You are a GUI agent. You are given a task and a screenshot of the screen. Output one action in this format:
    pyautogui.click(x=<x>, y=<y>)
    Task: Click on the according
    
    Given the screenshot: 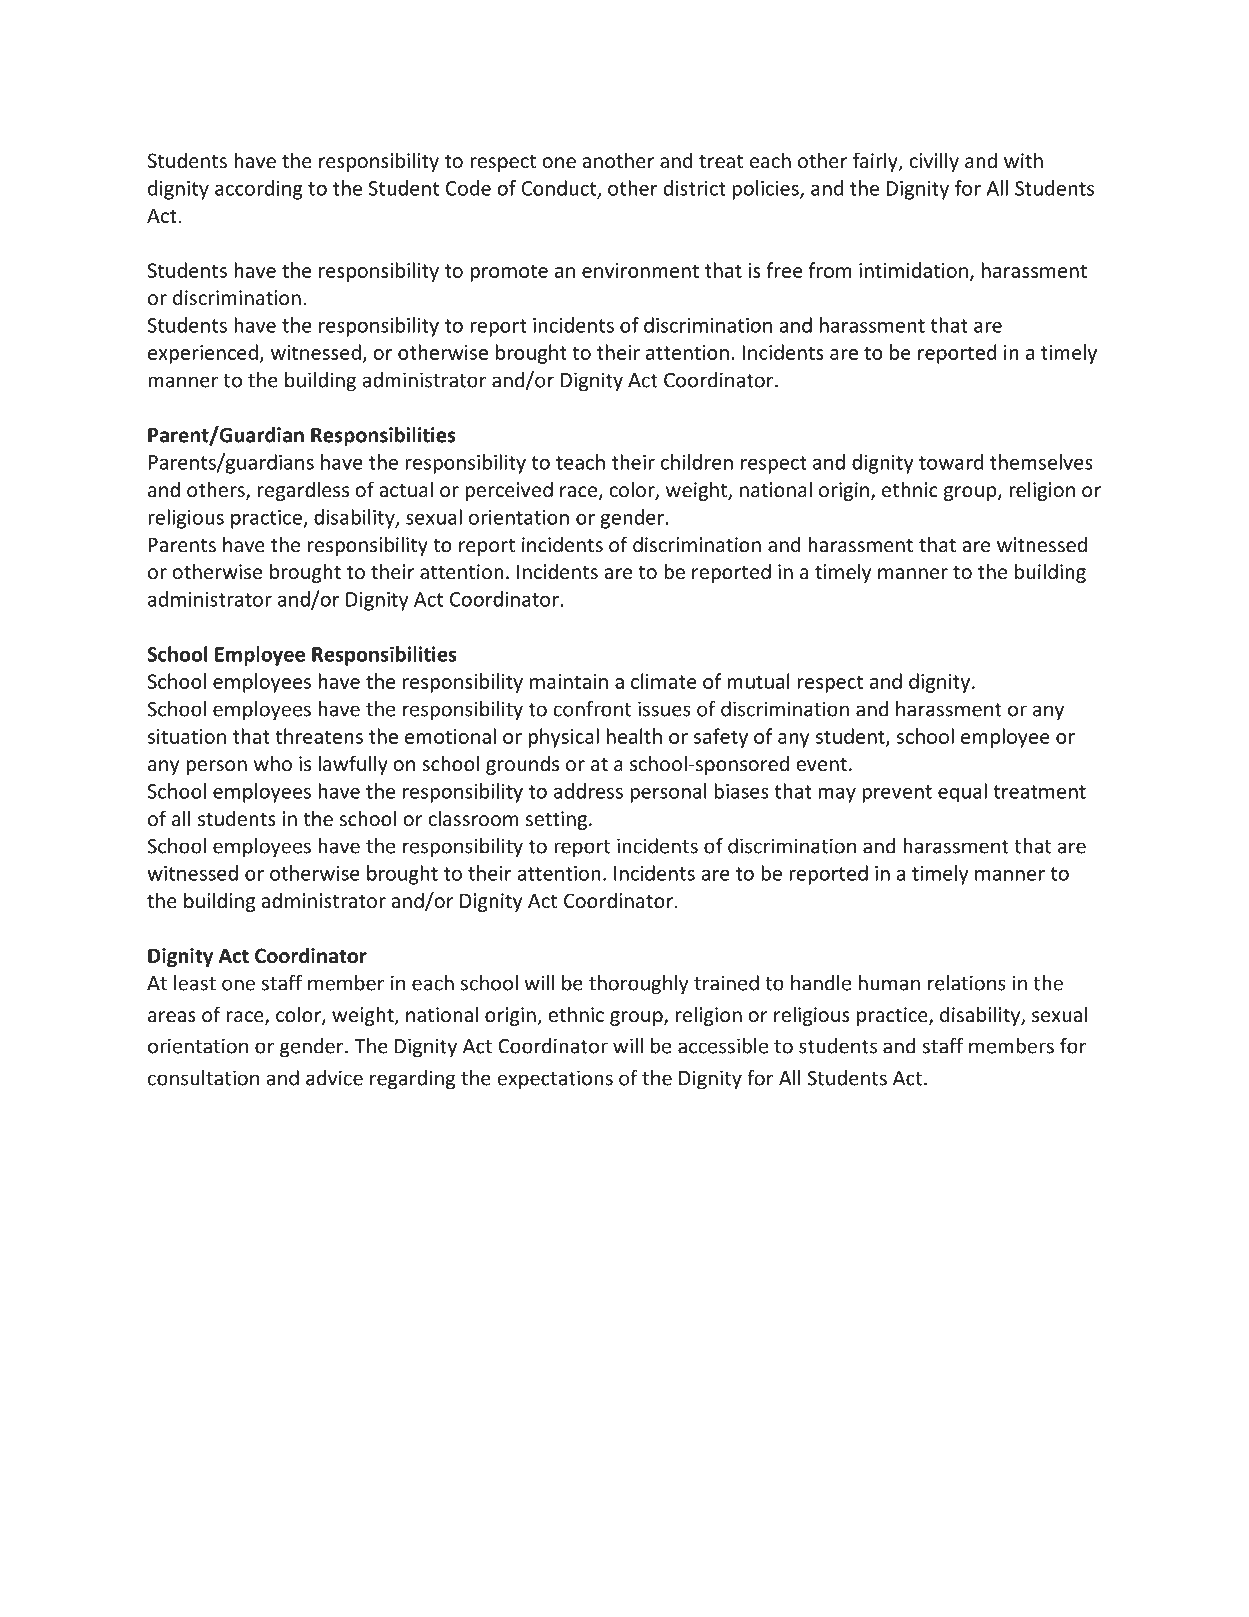 What is the action you would take?
    pyautogui.click(x=259, y=190)
